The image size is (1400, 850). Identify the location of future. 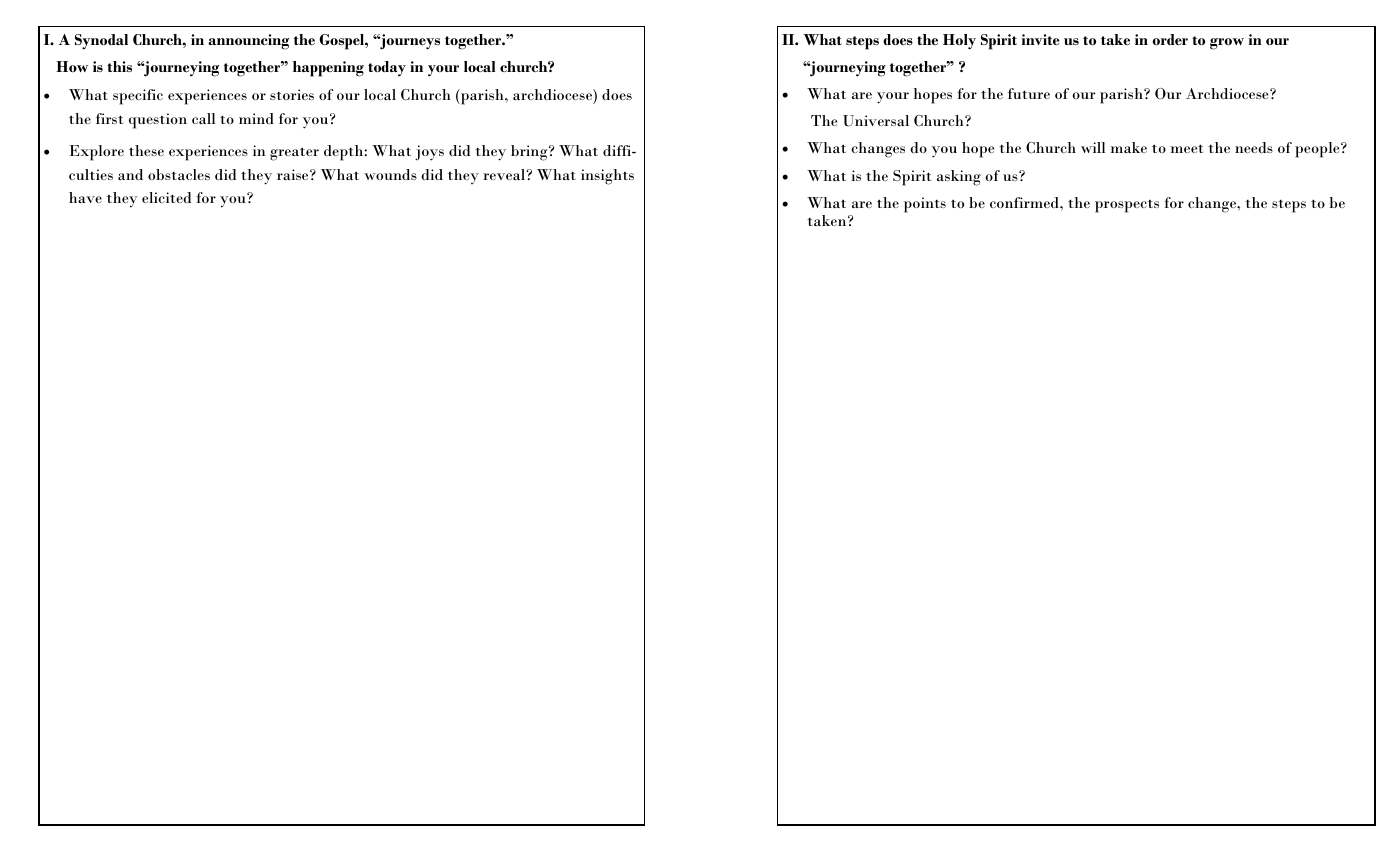
(1029, 93).
